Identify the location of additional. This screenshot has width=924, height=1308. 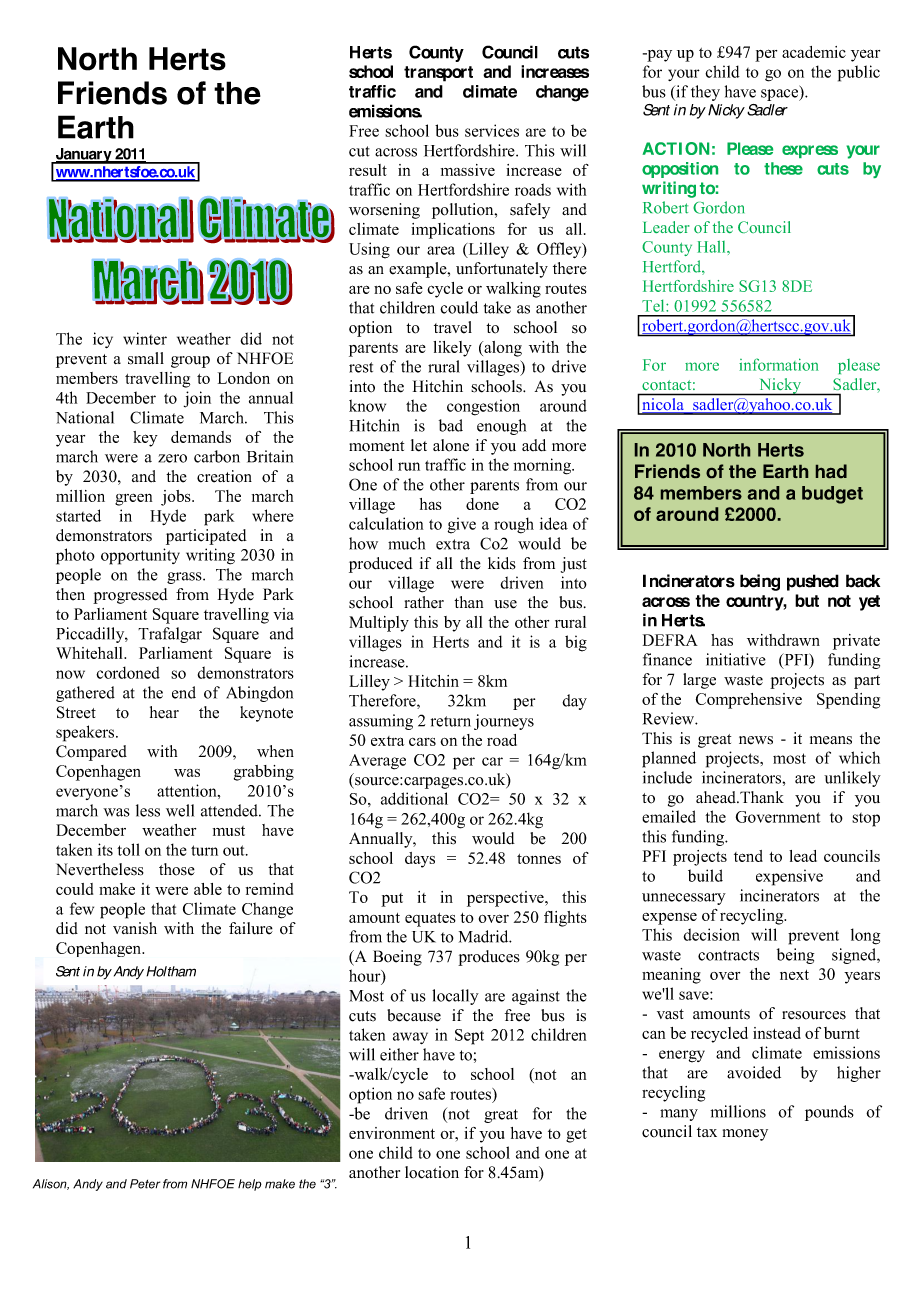
(414, 798).
